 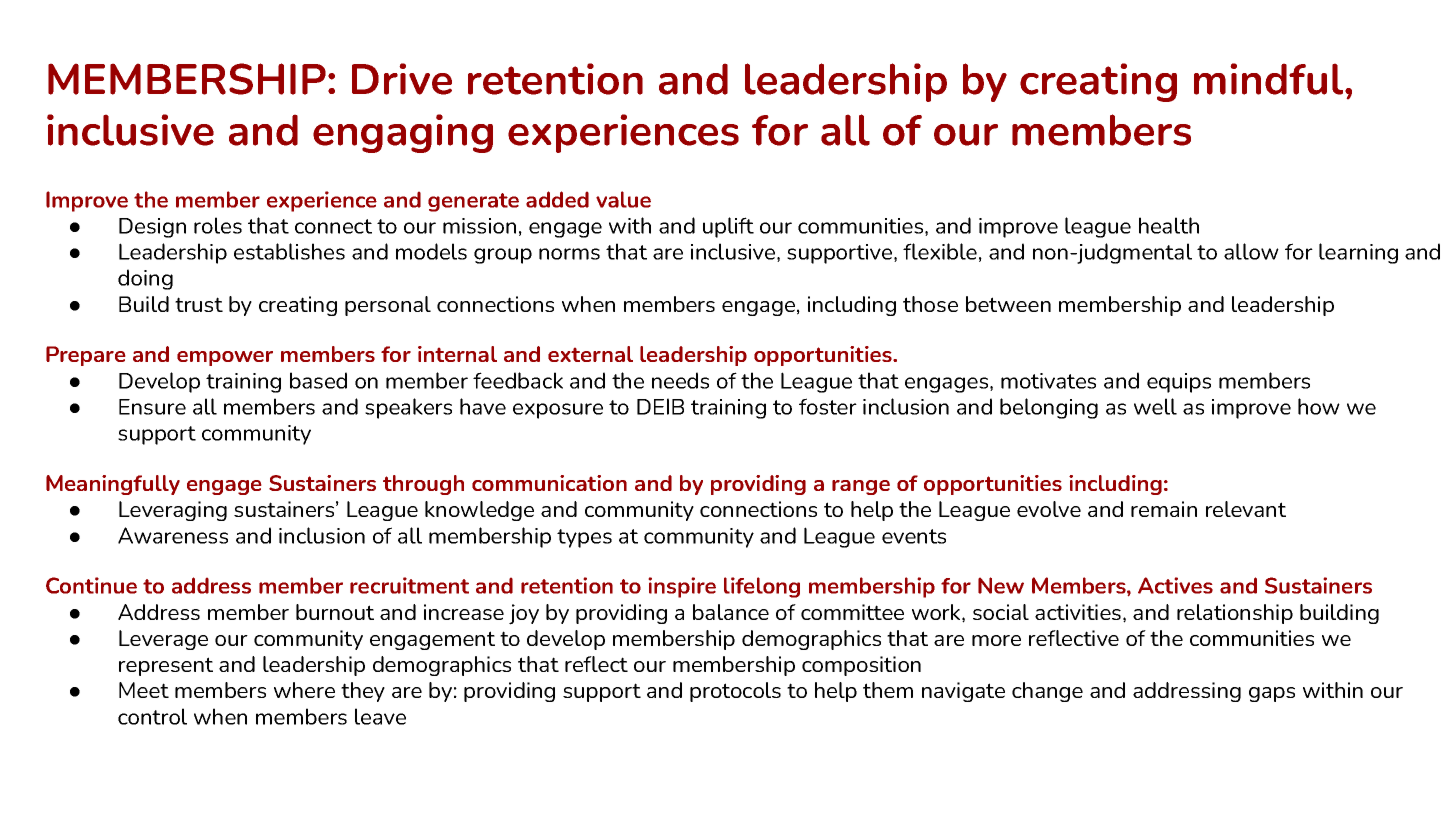 What do you see at coordinates (304, 690) in the screenshot?
I see `where` at bounding box center [304, 690].
